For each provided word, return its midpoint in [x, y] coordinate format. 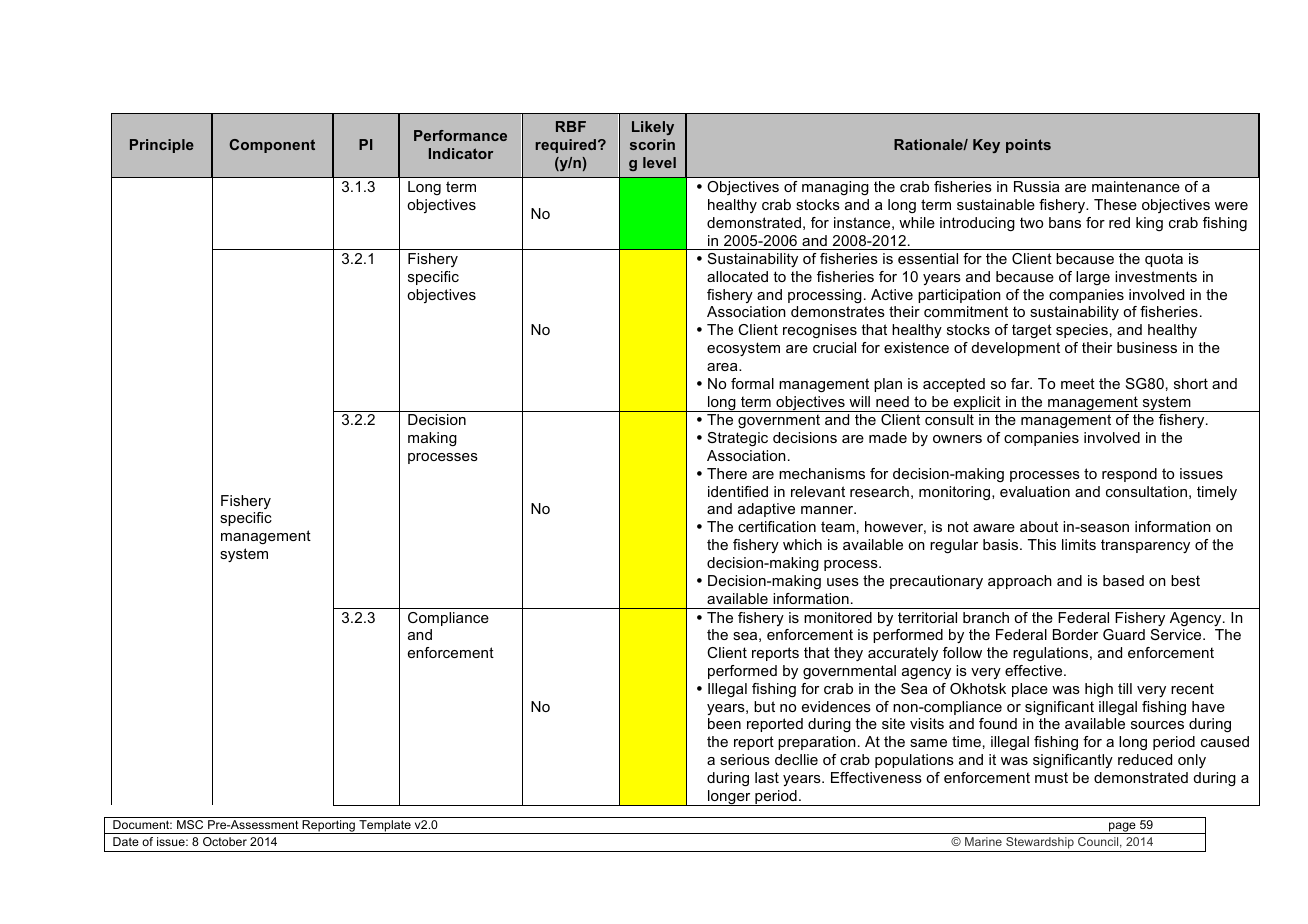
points [1028, 146]
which [802, 544]
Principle [162, 146]
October [225, 841]
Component [272, 146]
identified [738, 491]
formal [752, 383]
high [1099, 690]
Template [385, 827]
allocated [737, 276]
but [764, 706]
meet [1078, 383]
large [1093, 278]
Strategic [738, 439]
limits [1079, 544]
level [659, 162]
